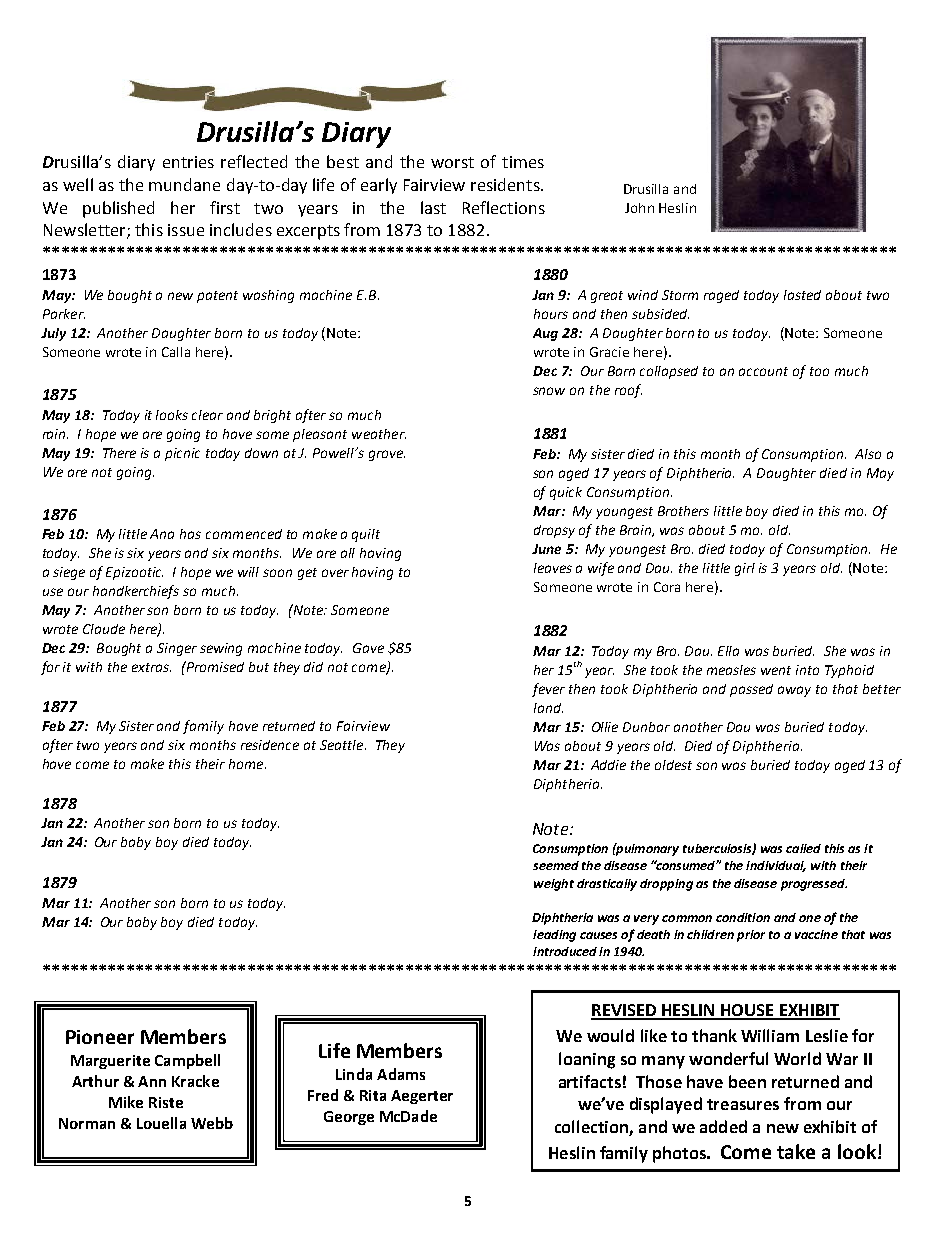  I want to click on residents, so click(506, 184).
